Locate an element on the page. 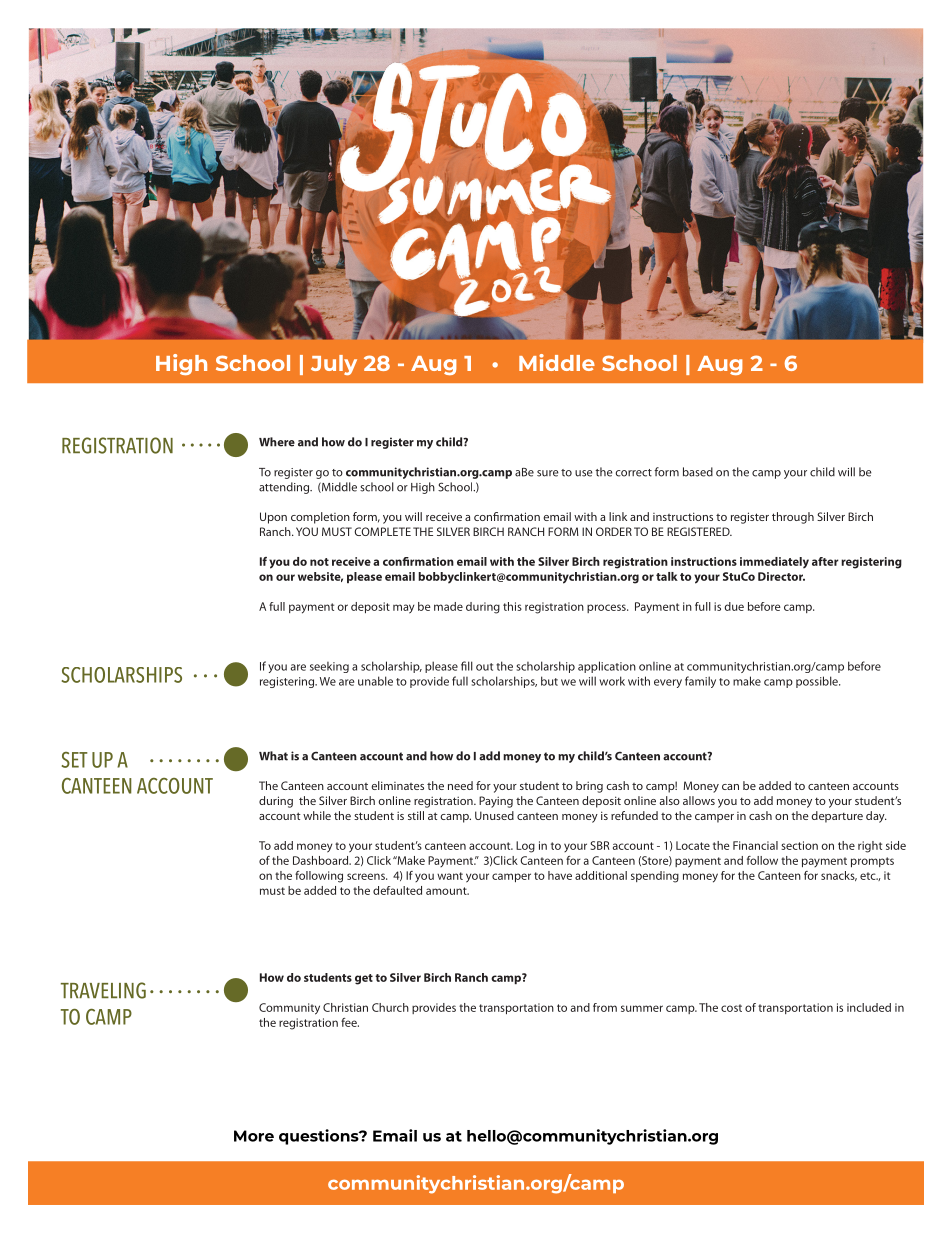  this is located at coordinates (512, 606).
